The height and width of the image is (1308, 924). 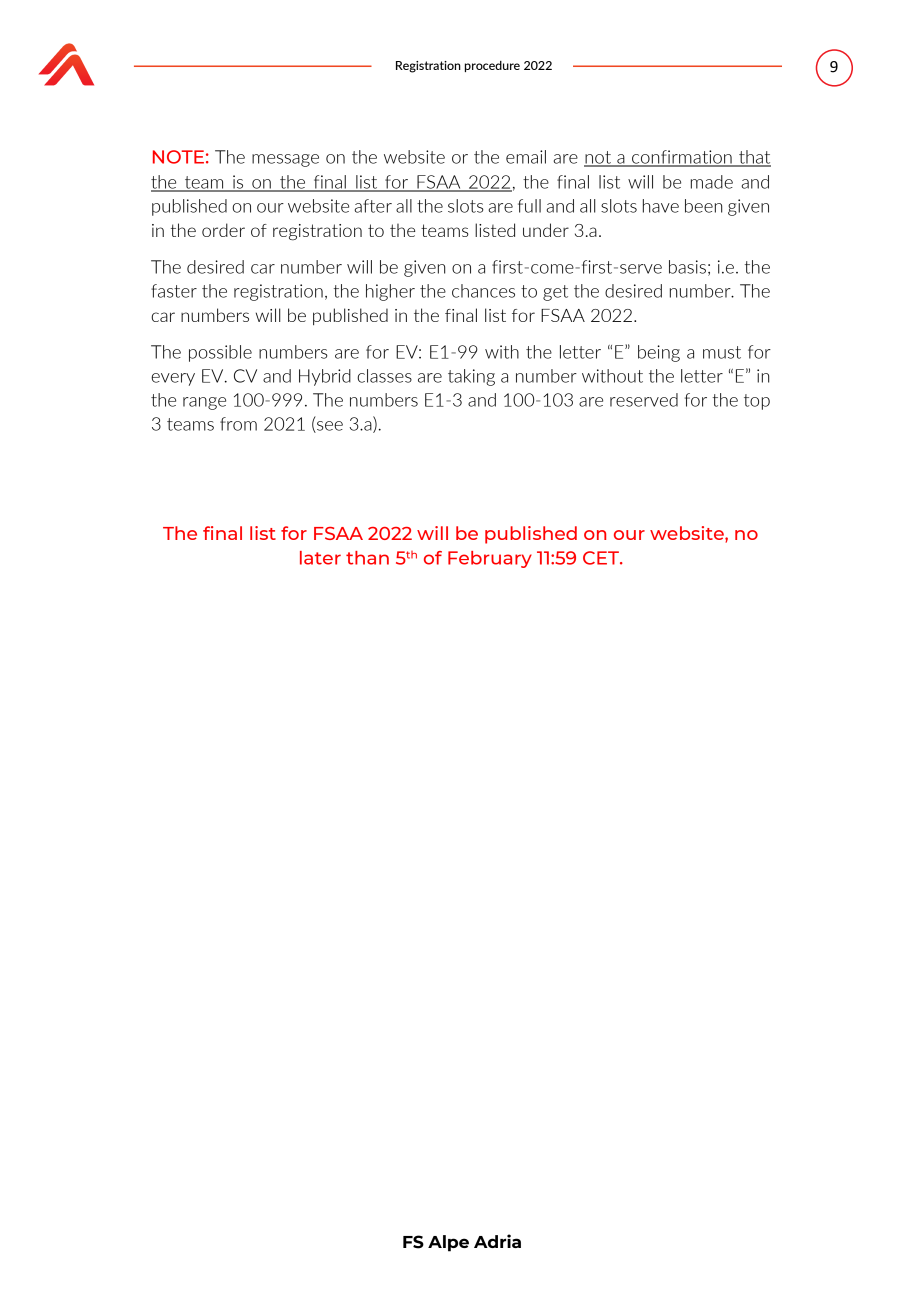 What do you see at coordinates (682, 158) in the image?
I see `confirmation` at bounding box center [682, 158].
